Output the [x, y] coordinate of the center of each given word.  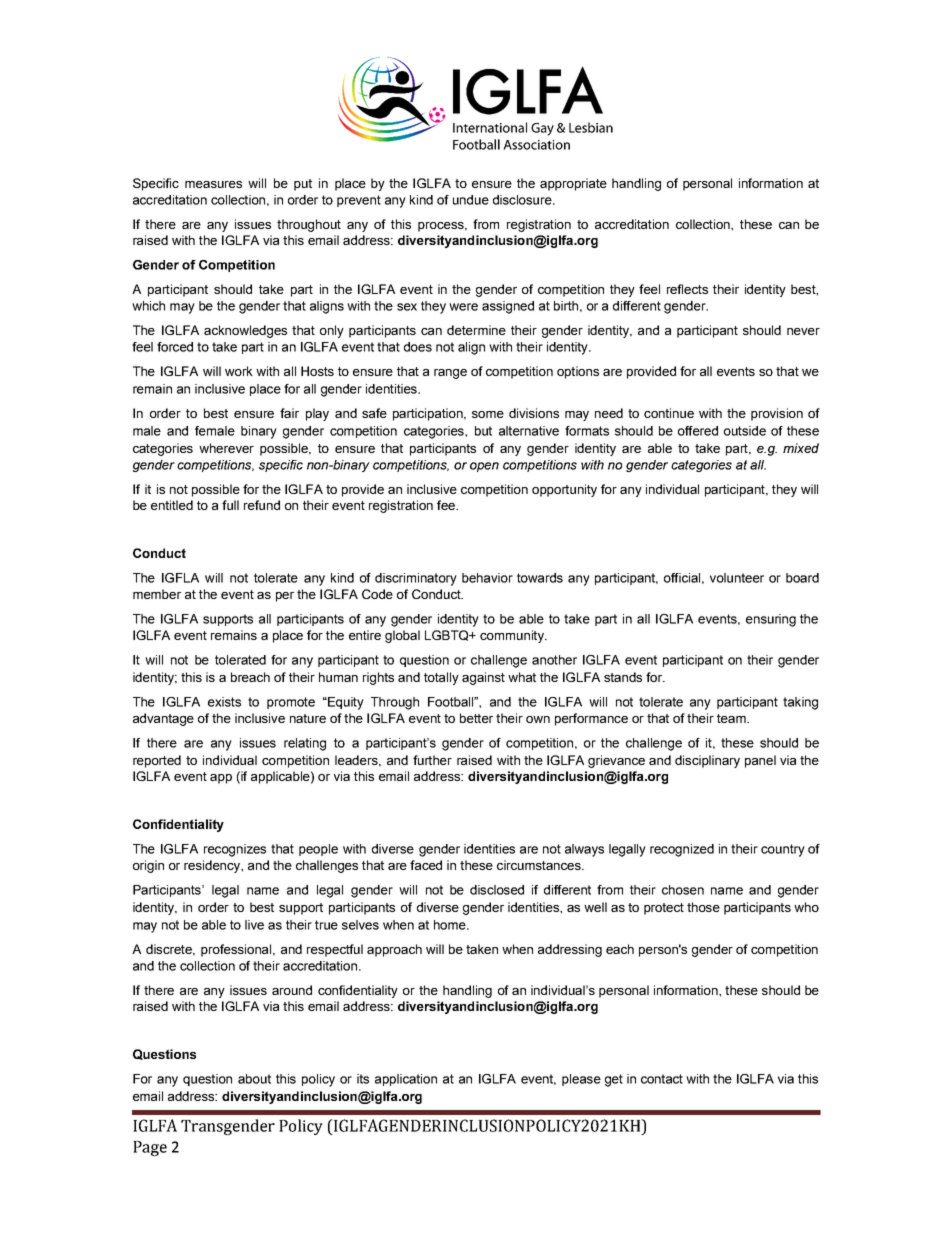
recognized [682, 850]
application [406, 1080]
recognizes [235, 850]
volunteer [737, 578]
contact [662, 1079]
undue [471, 200]
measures [213, 184]
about [254, 1079]
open [484, 467]
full [230, 505]
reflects [687, 289]
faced [426, 865]
